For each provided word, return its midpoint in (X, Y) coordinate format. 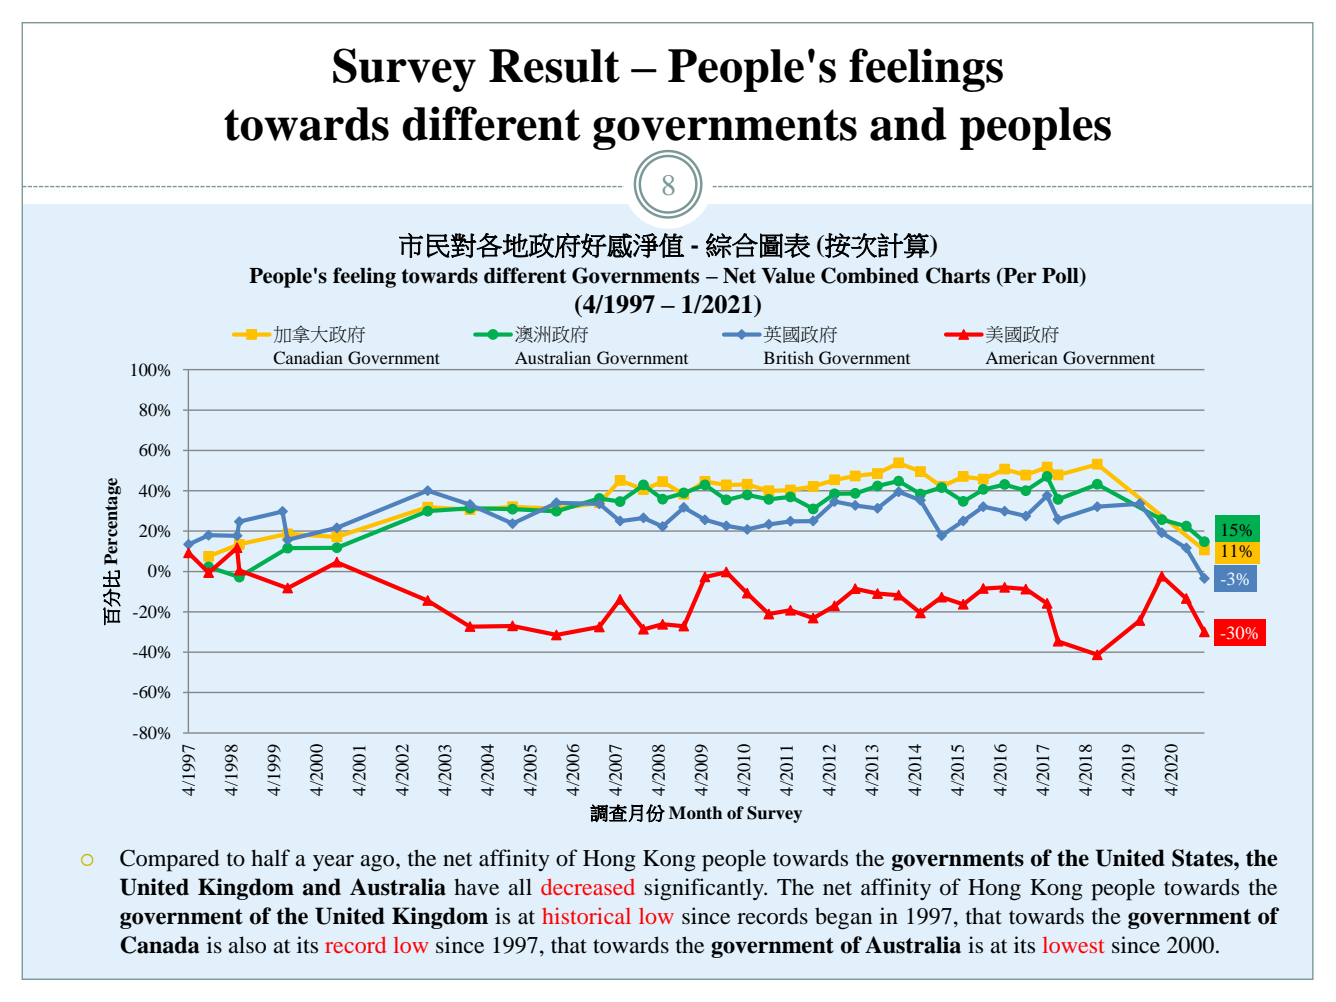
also (247, 945)
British (789, 357)
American (1021, 357)
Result (554, 66)
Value (788, 276)
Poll (1061, 277)
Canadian (308, 358)
